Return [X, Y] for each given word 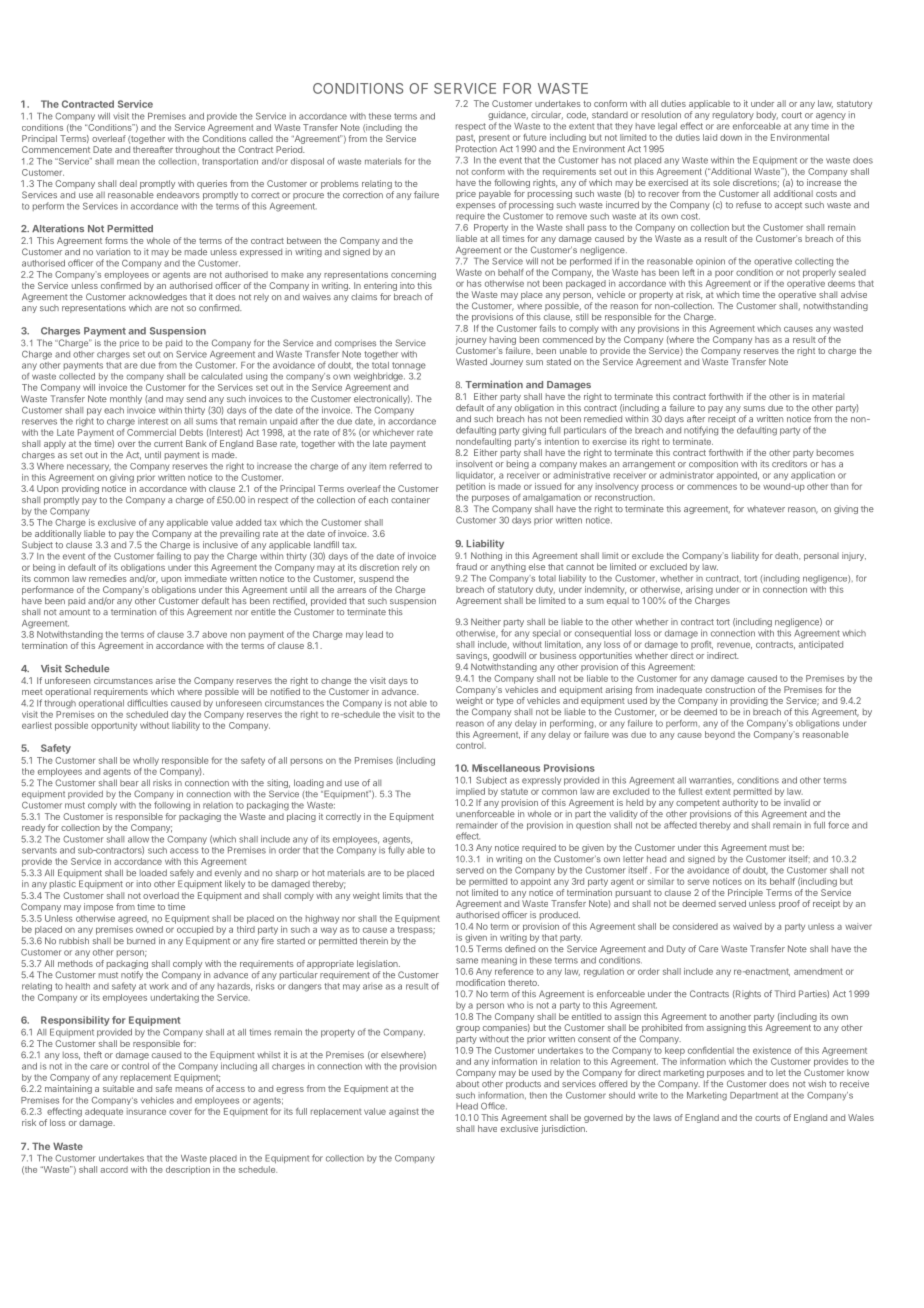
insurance [146, 1111]
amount [74, 612]
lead [374, 634]
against [404, 1112]
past [465, 139]
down [731, 137]
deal [128, 183]
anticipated [821, 645]
